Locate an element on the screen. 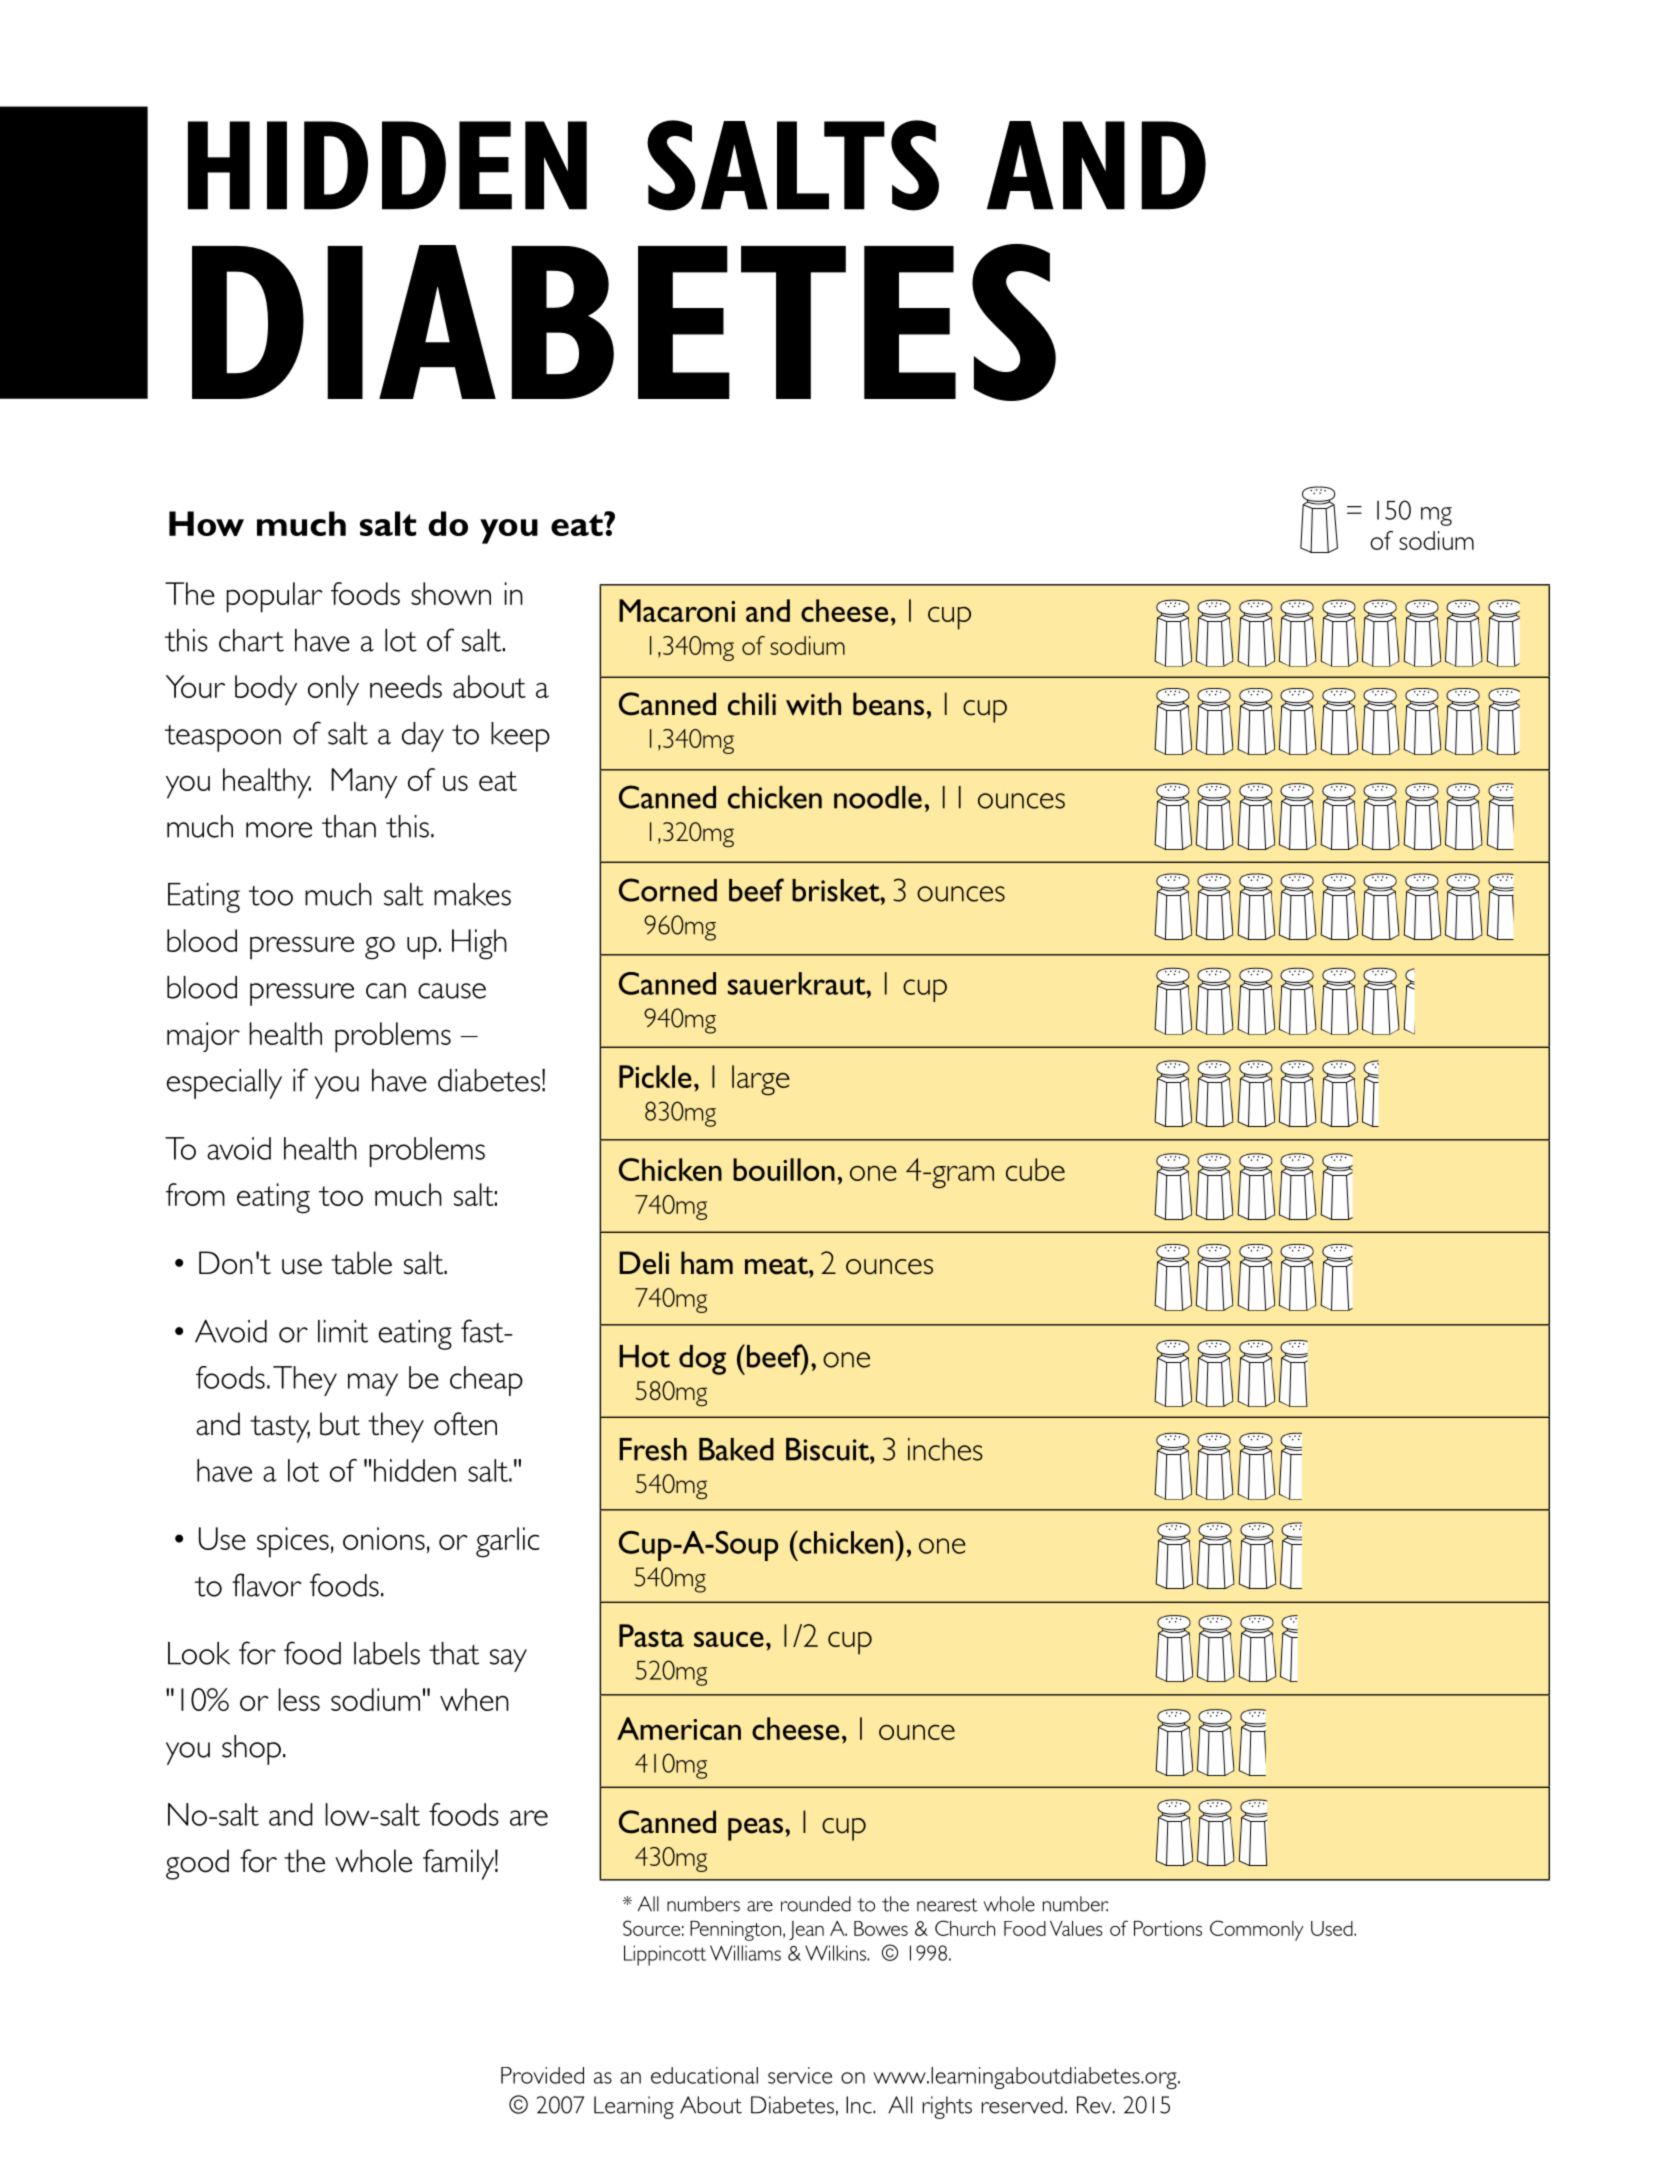  large is located at coordinates (761, 1080).
